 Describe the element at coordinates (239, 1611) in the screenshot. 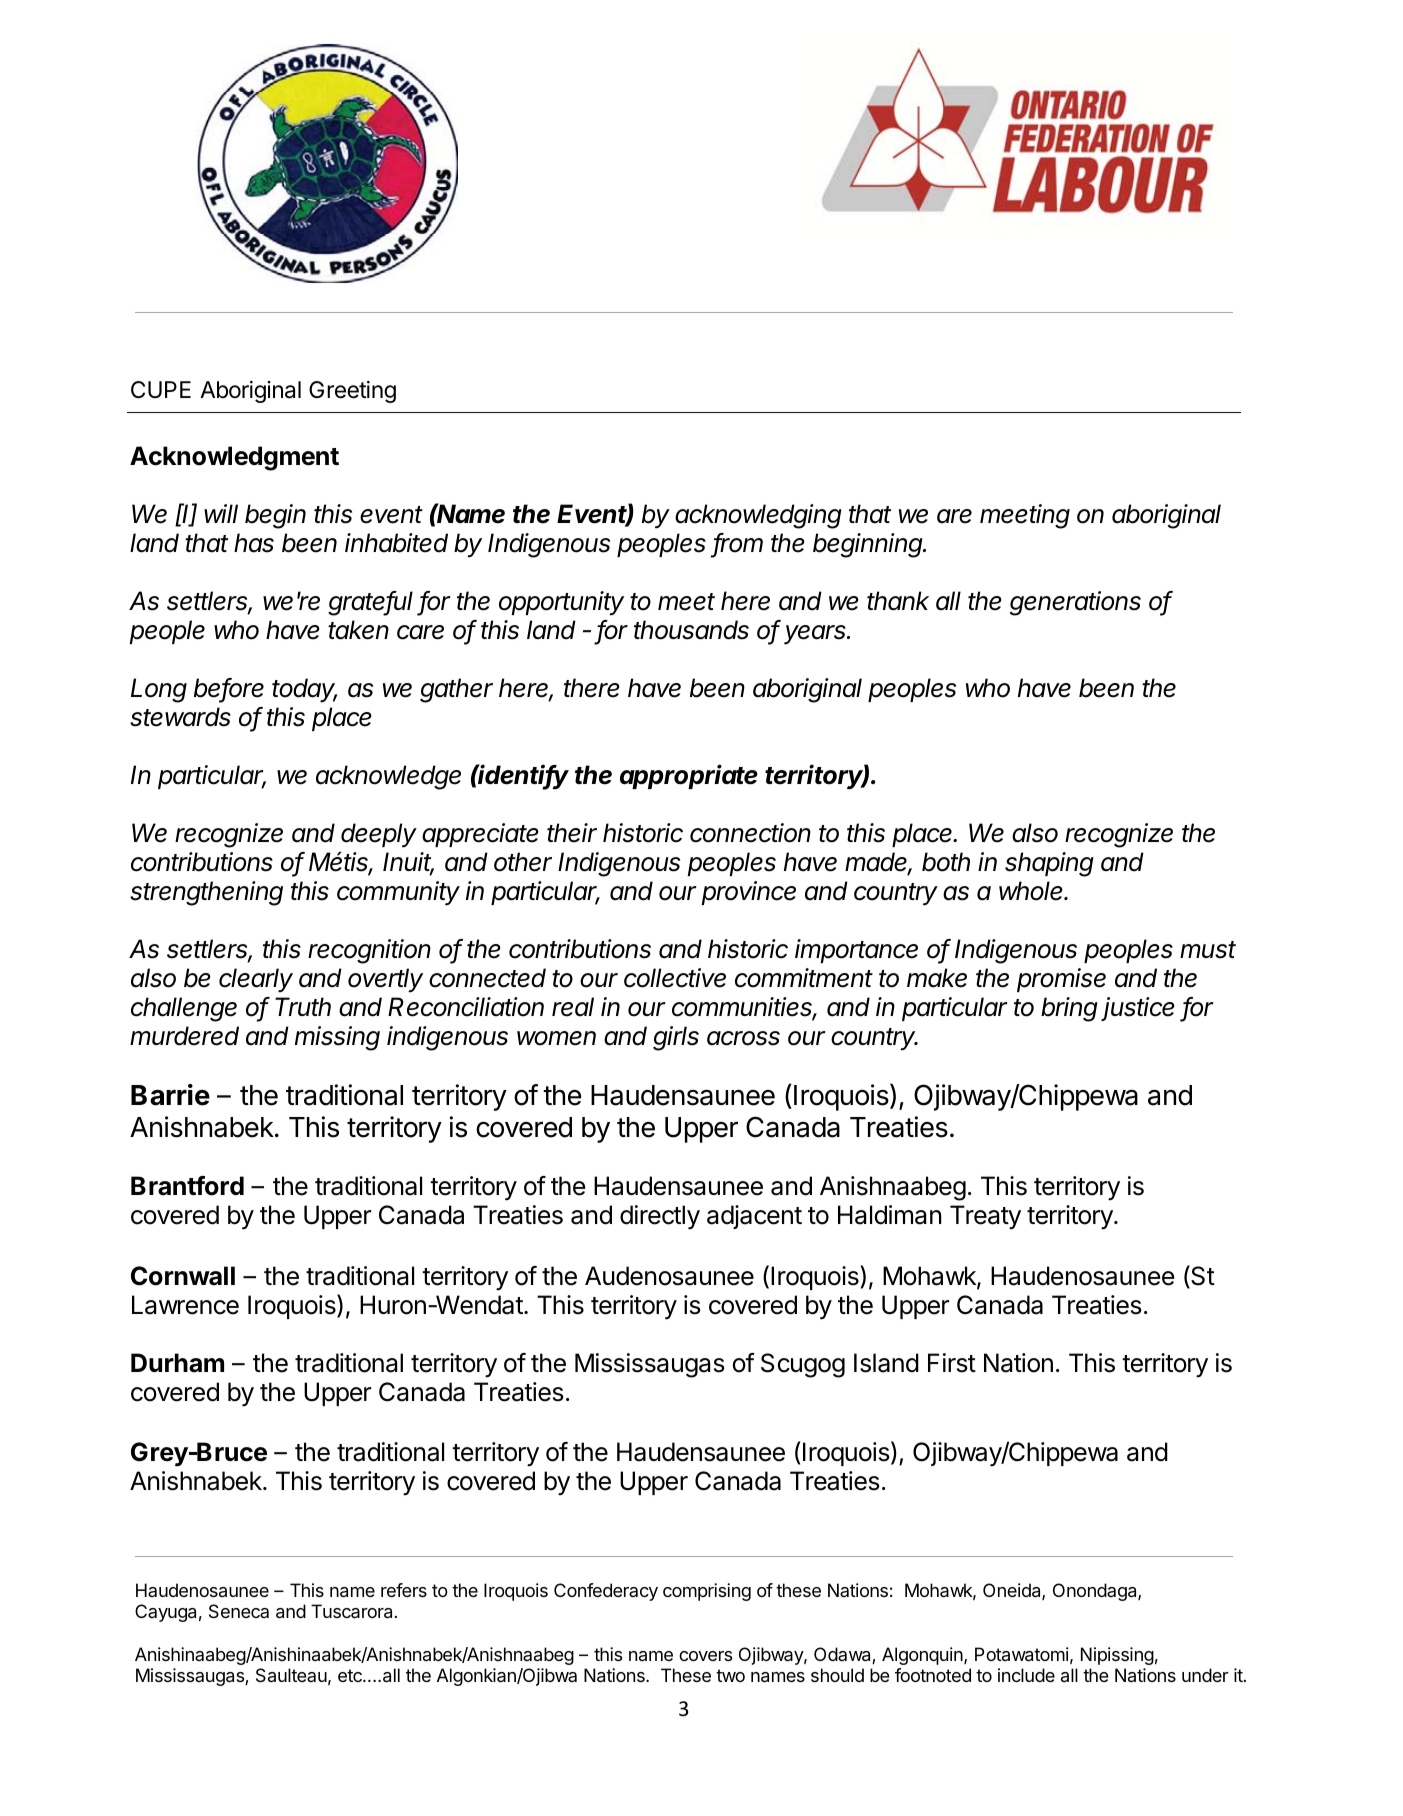

I see `Seneca` at that location.
